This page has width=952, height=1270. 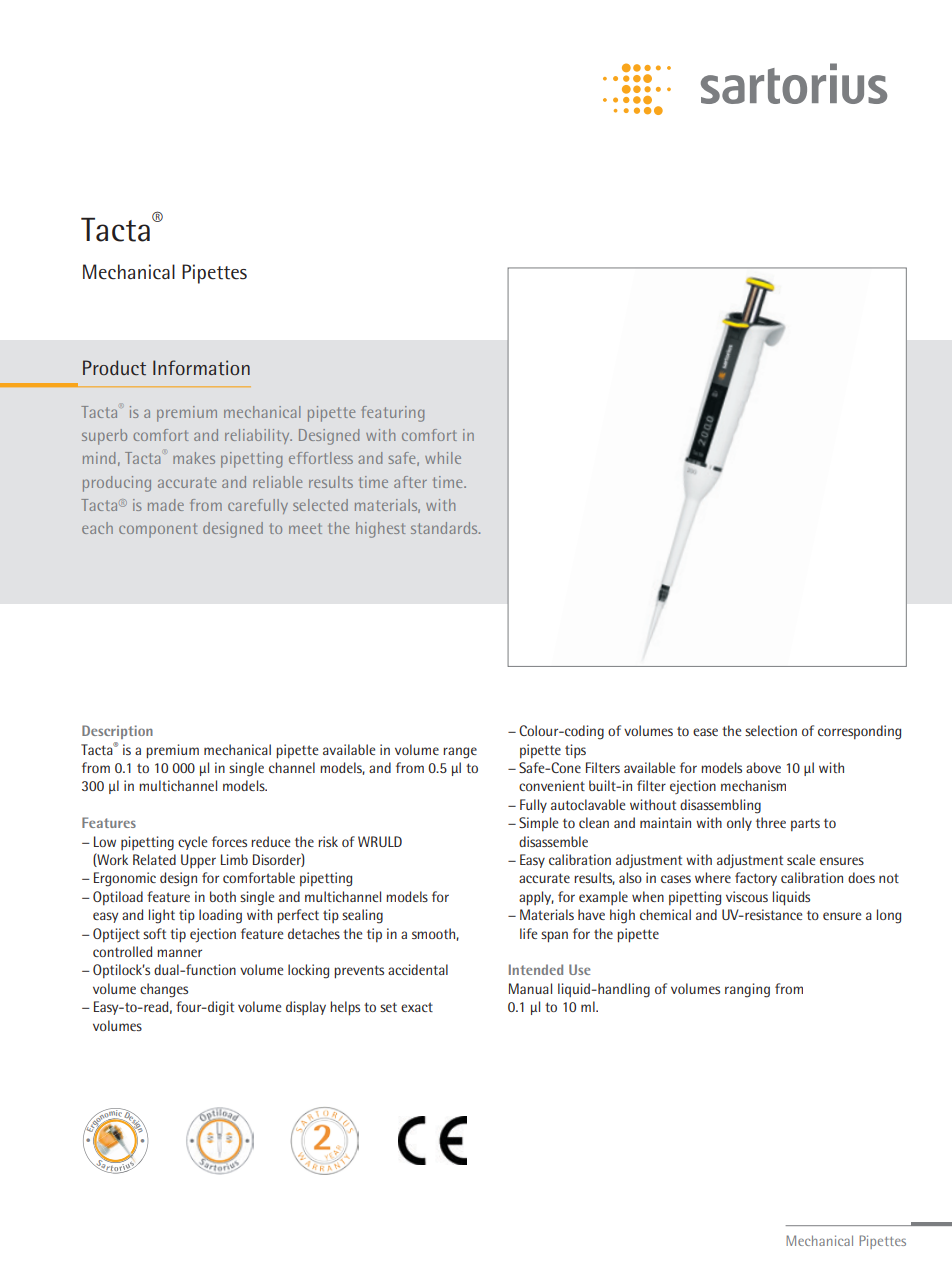 What do you see at coordinates (192, 843) in the page?
I see `cycle` at bounding box center [192, 843].
